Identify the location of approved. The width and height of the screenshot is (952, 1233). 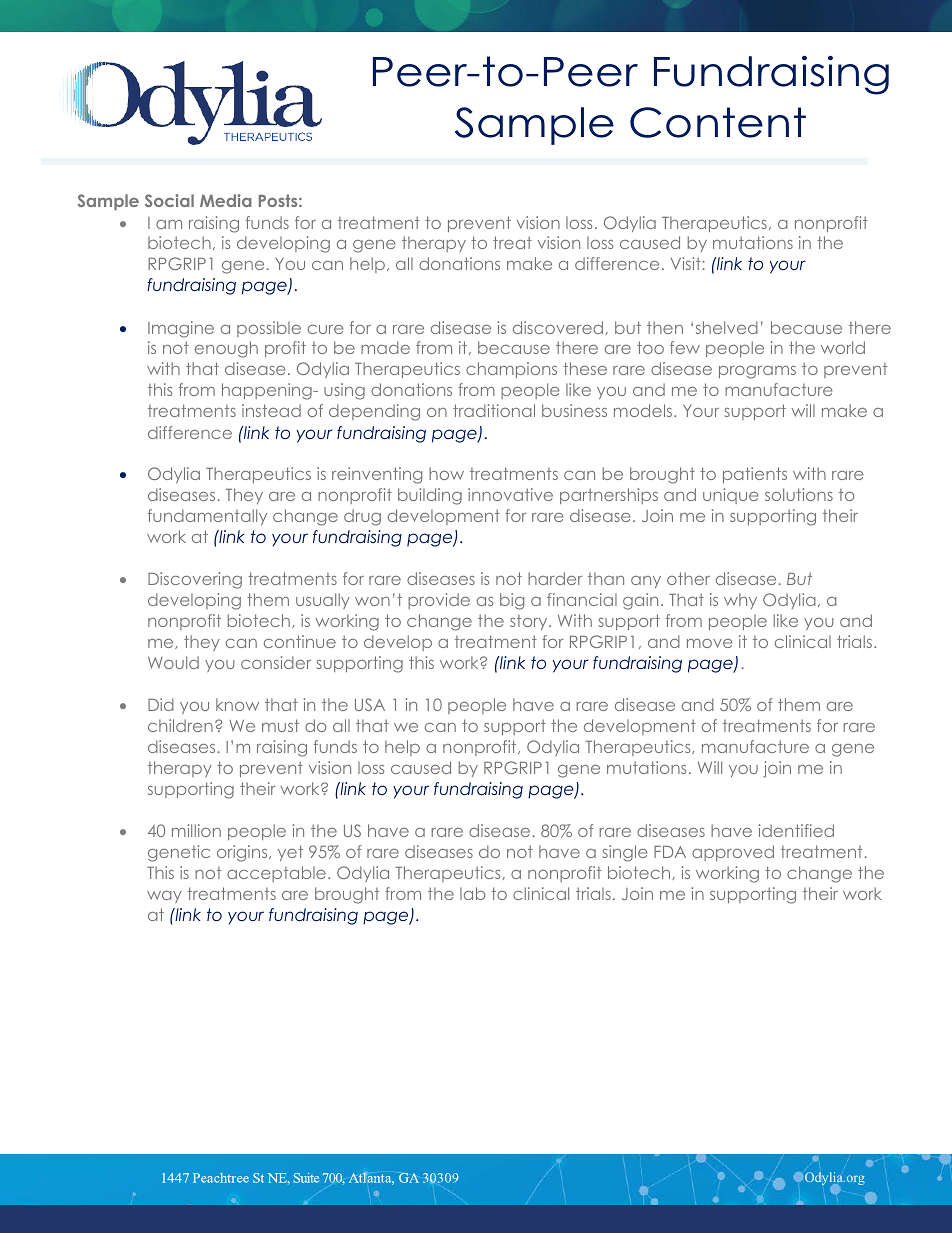
(733, 853).
